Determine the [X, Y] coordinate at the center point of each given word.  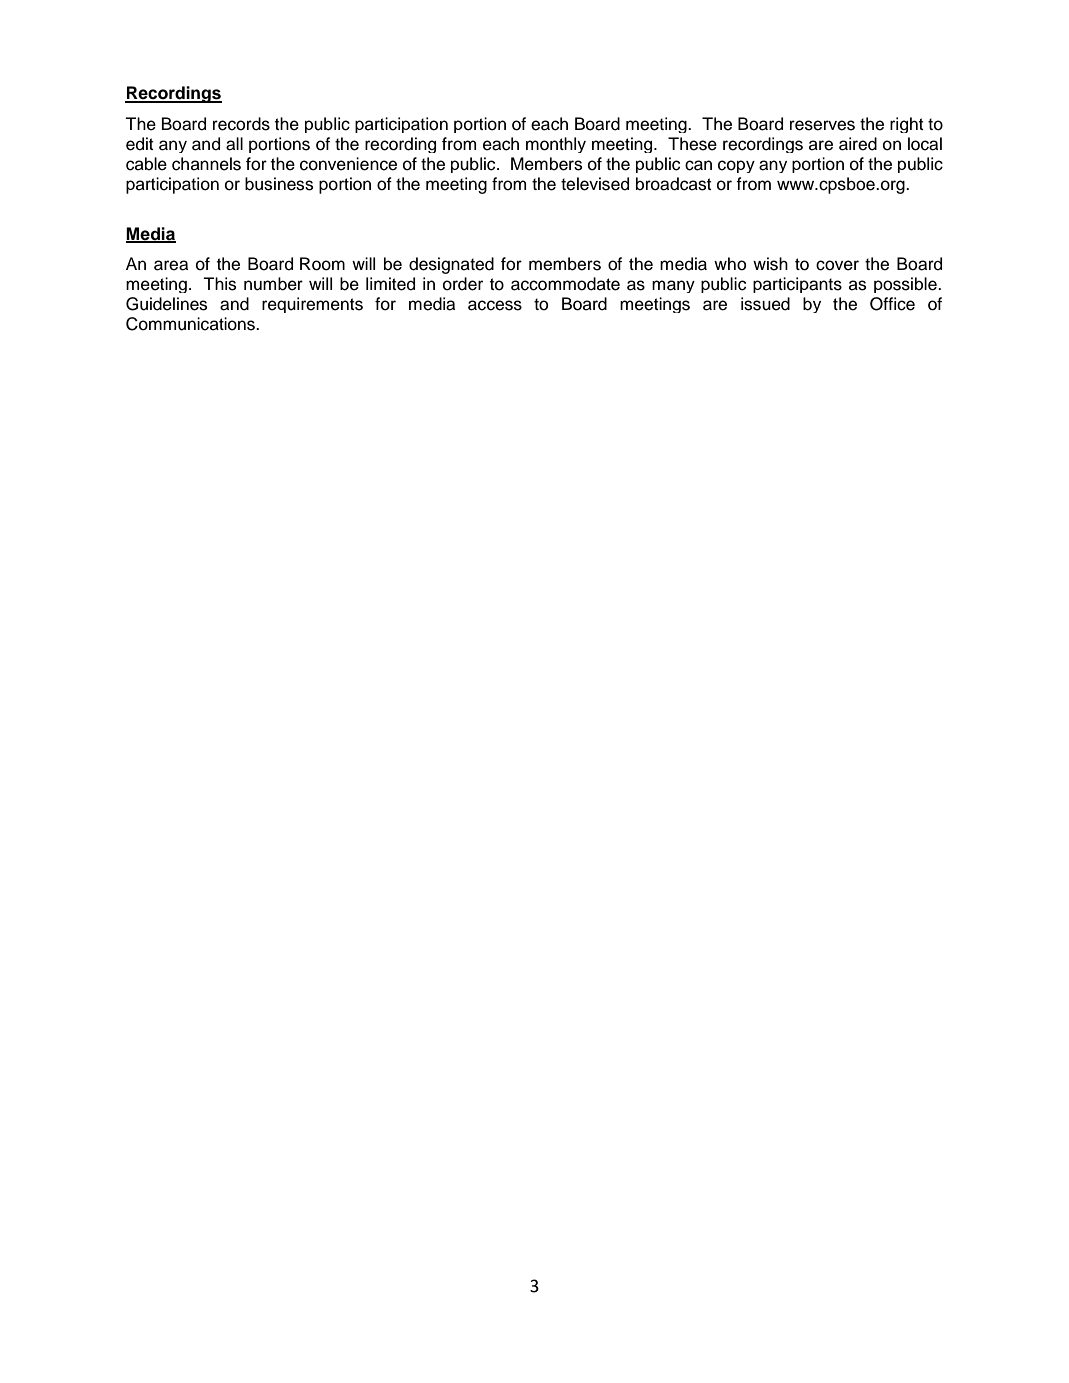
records [241, 124]
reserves [822, 125]
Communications [191, 324]
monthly [556, 145]
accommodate [565, 284]
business [279, 184]
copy [736, 166]
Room [322, 264]
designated [451, 265]
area [171, 265]
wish [770, 264]
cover [837, 265]
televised [595, 184]
